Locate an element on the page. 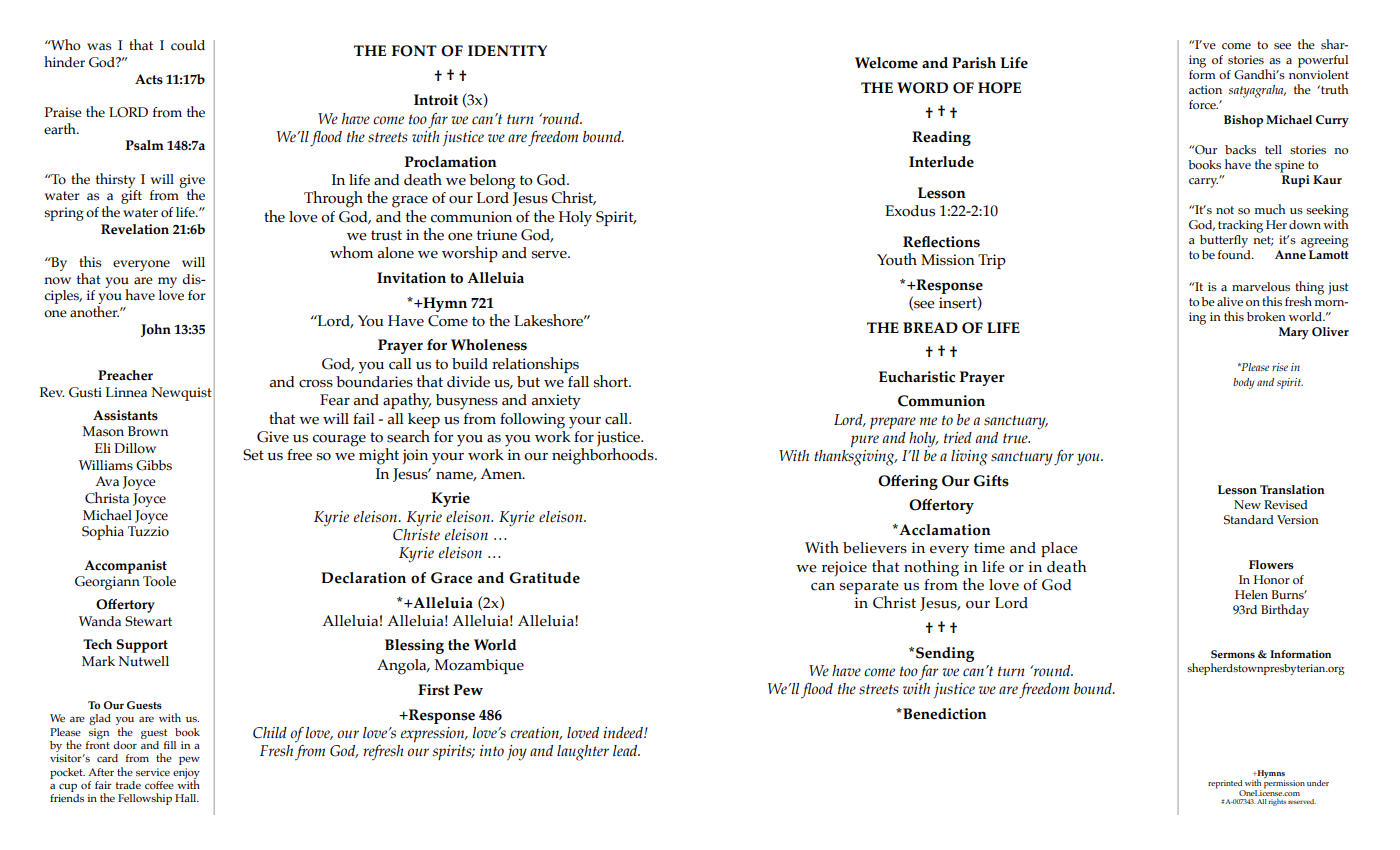  Sophia is located at coordinates (103, 532).
